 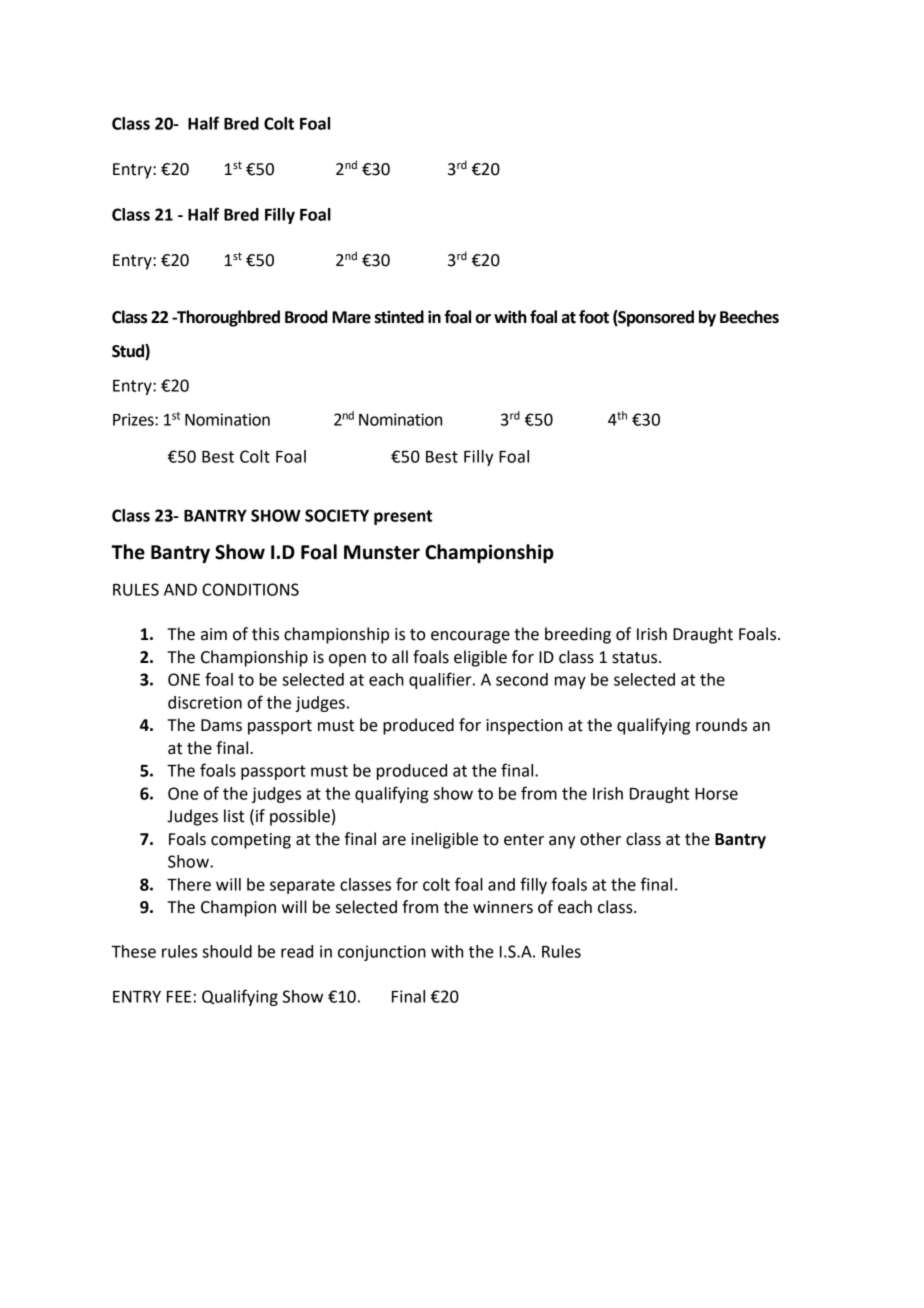 What do you see at coordinates (600, 839) in the page?
I see `other` at bounding box center [600, 839].
